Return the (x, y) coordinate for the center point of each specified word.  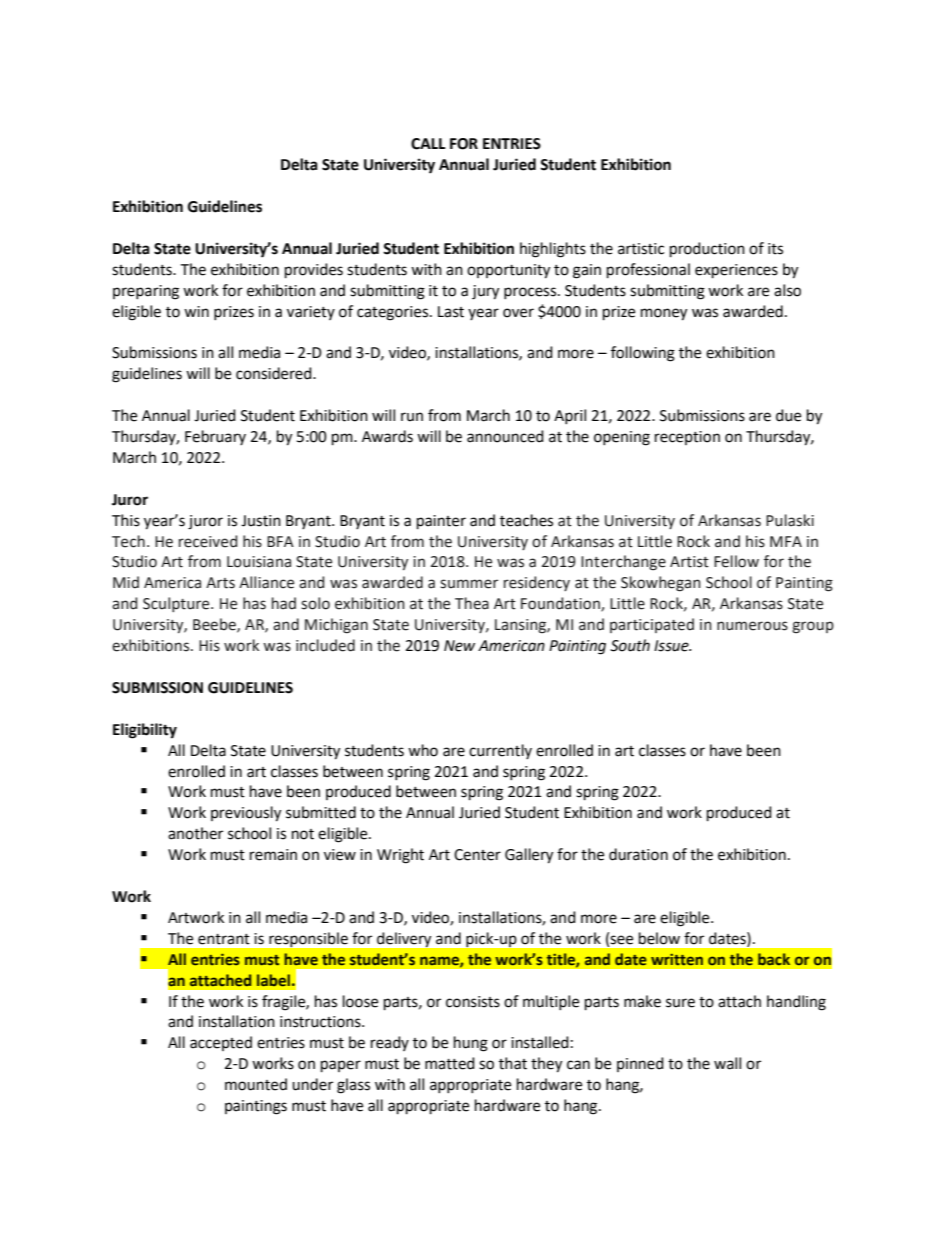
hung (471, 1044)
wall (727, 1063)
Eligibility (145, 731)
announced (505, 436)
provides (314, 271)
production (707, 250)
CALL (428, 144)
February (215, 437)
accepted (221, 1043)
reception (687, 438)
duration (638, 854)
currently (500, 751)
